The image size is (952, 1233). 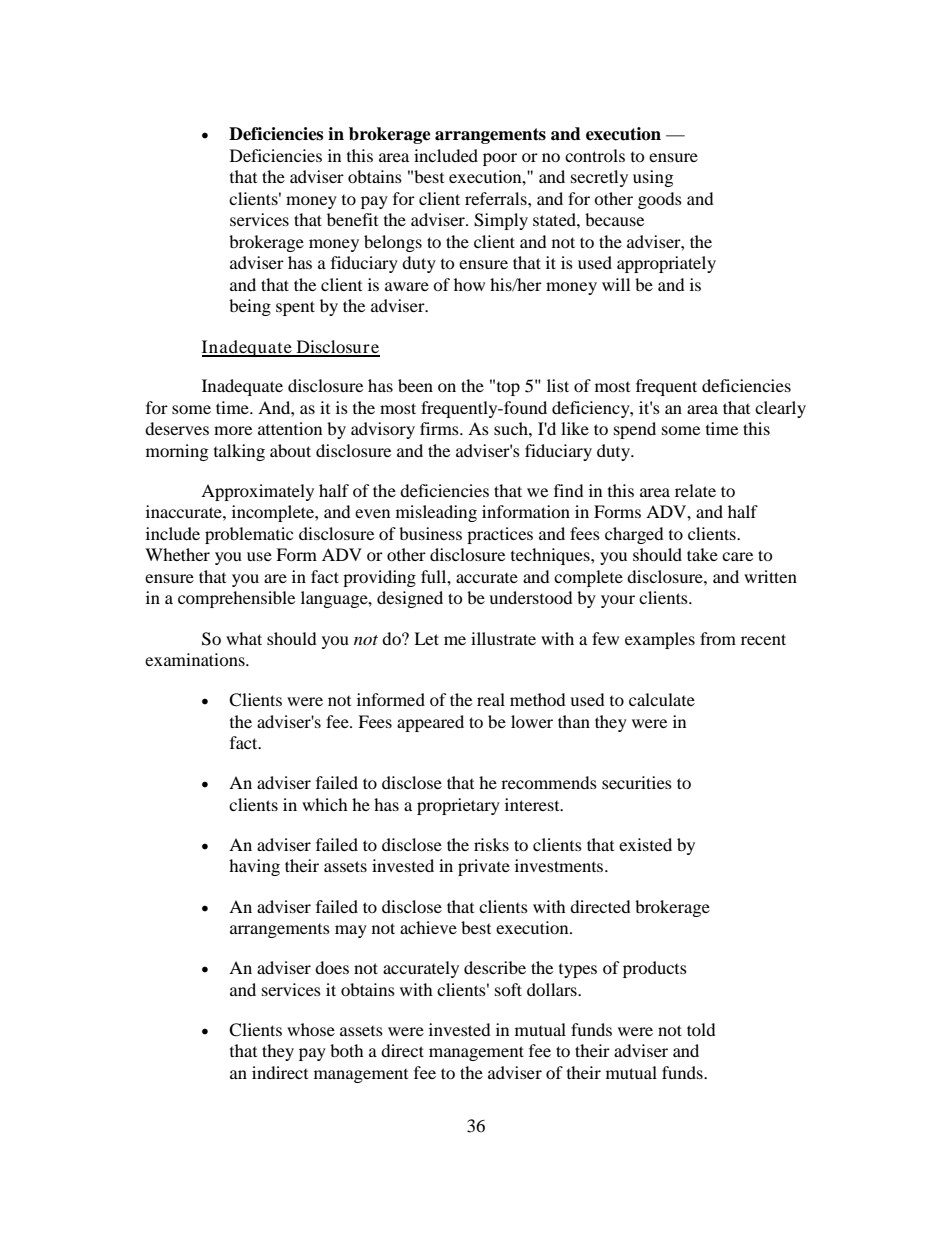 I want to click on goods, so click(x=660, y=200).
